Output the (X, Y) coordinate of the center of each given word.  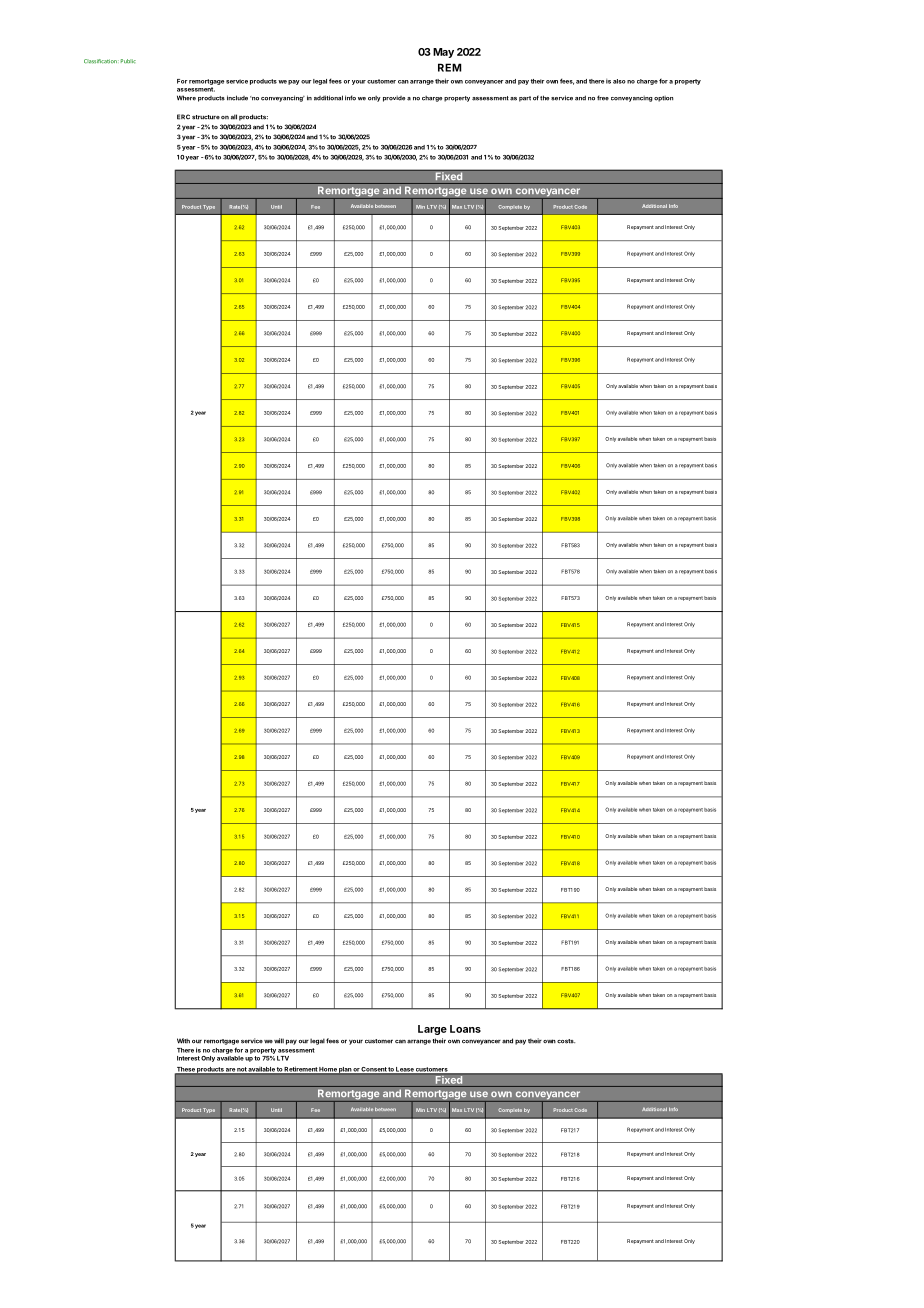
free (603, 98)
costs (566, 1041)
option (663, 99)
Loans (465, 1029)
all (234, 117)
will (279, 1041)
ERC (183, 117)
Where (186, 98)
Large (432, 1030)
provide (394, 99)
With (183, 1041)
